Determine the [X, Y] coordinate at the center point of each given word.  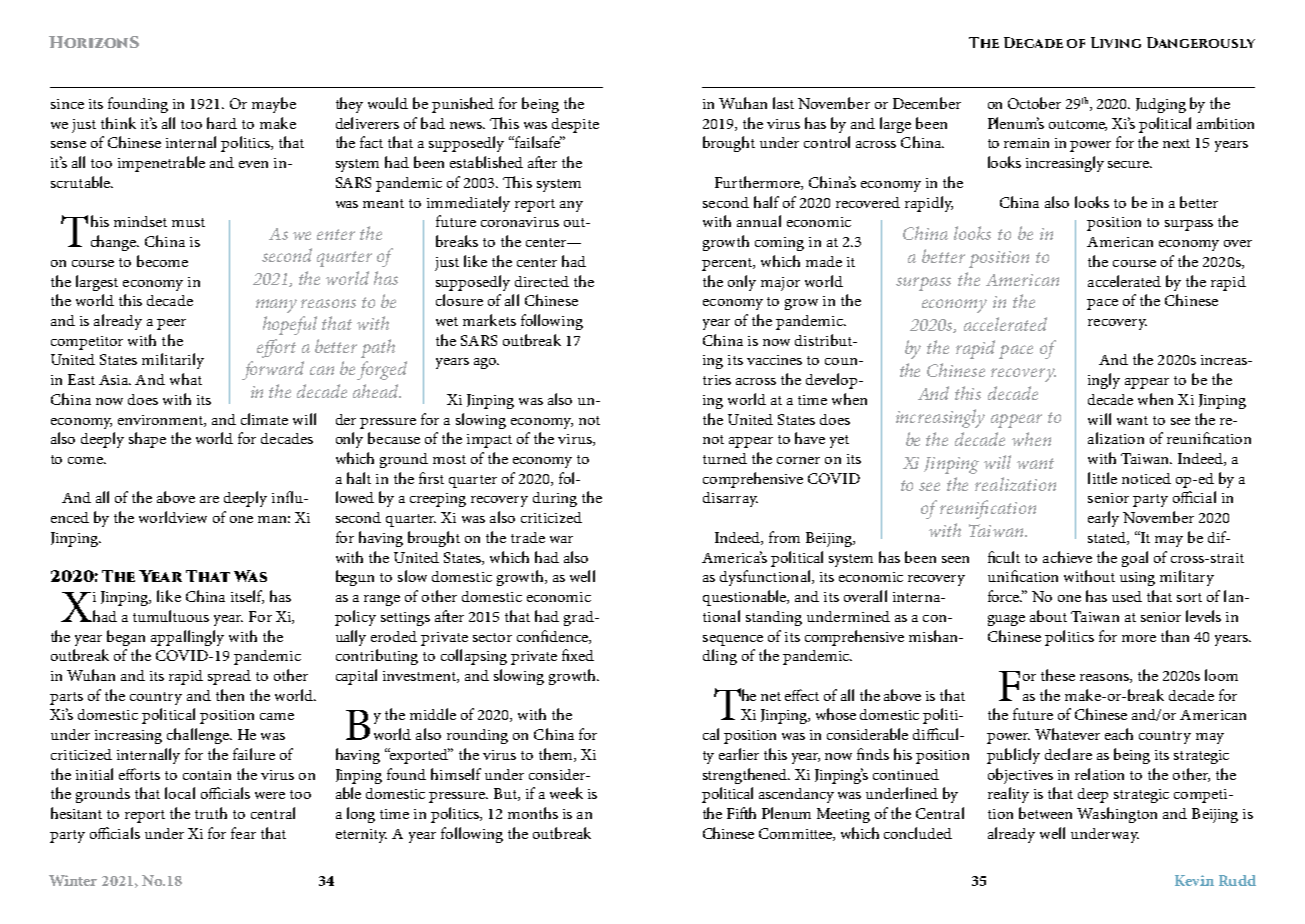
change [115, 243]
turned [725, 458]
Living [1116, 42]
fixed [578, 655]
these [1058, 675]
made [824, 261]
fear [243, 833]
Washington [1117, 815]
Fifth [741, 813]
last [783, 103]
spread [229, 677]
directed [542, 281]
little [1102, 478]
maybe [274, 105]
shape [147, 440]
